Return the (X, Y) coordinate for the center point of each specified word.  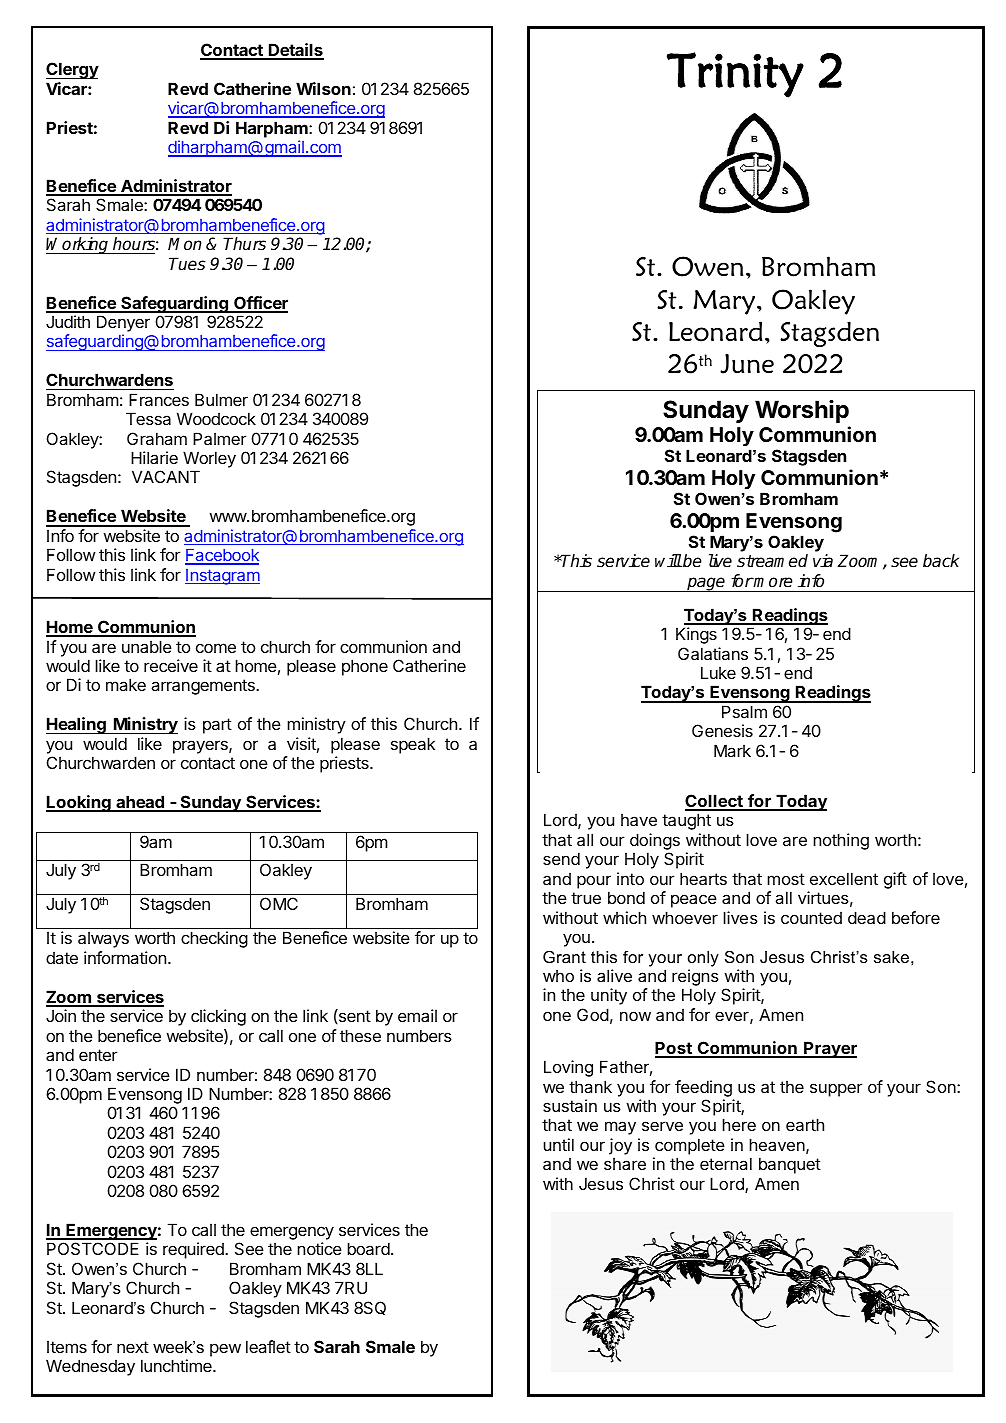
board (368, 1248)
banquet (790, 1165)
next (133, 1347)
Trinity (735, 75)
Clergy (72, 70)
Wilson (323, 88)
